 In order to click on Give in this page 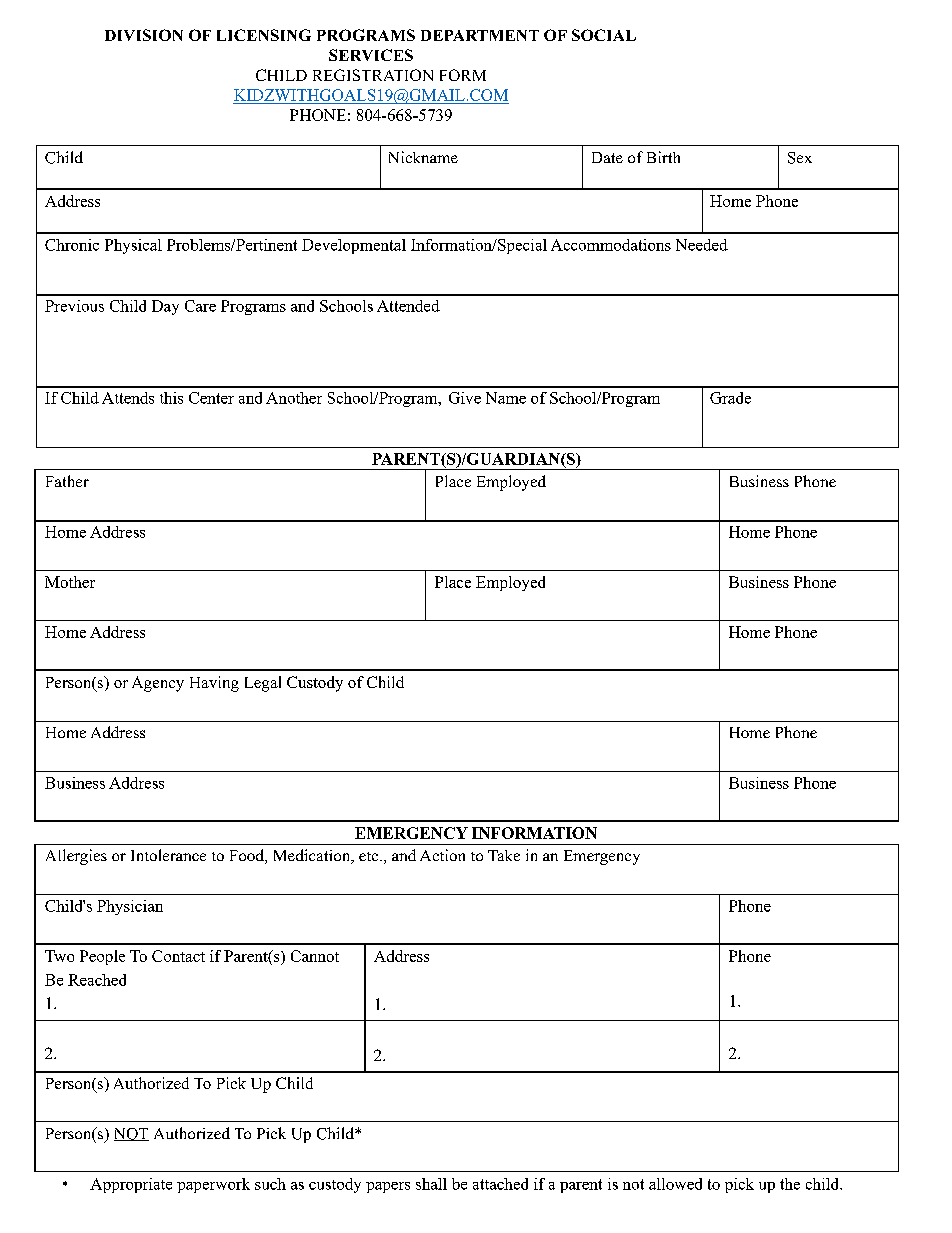, I will do `click(465, 398)`.
